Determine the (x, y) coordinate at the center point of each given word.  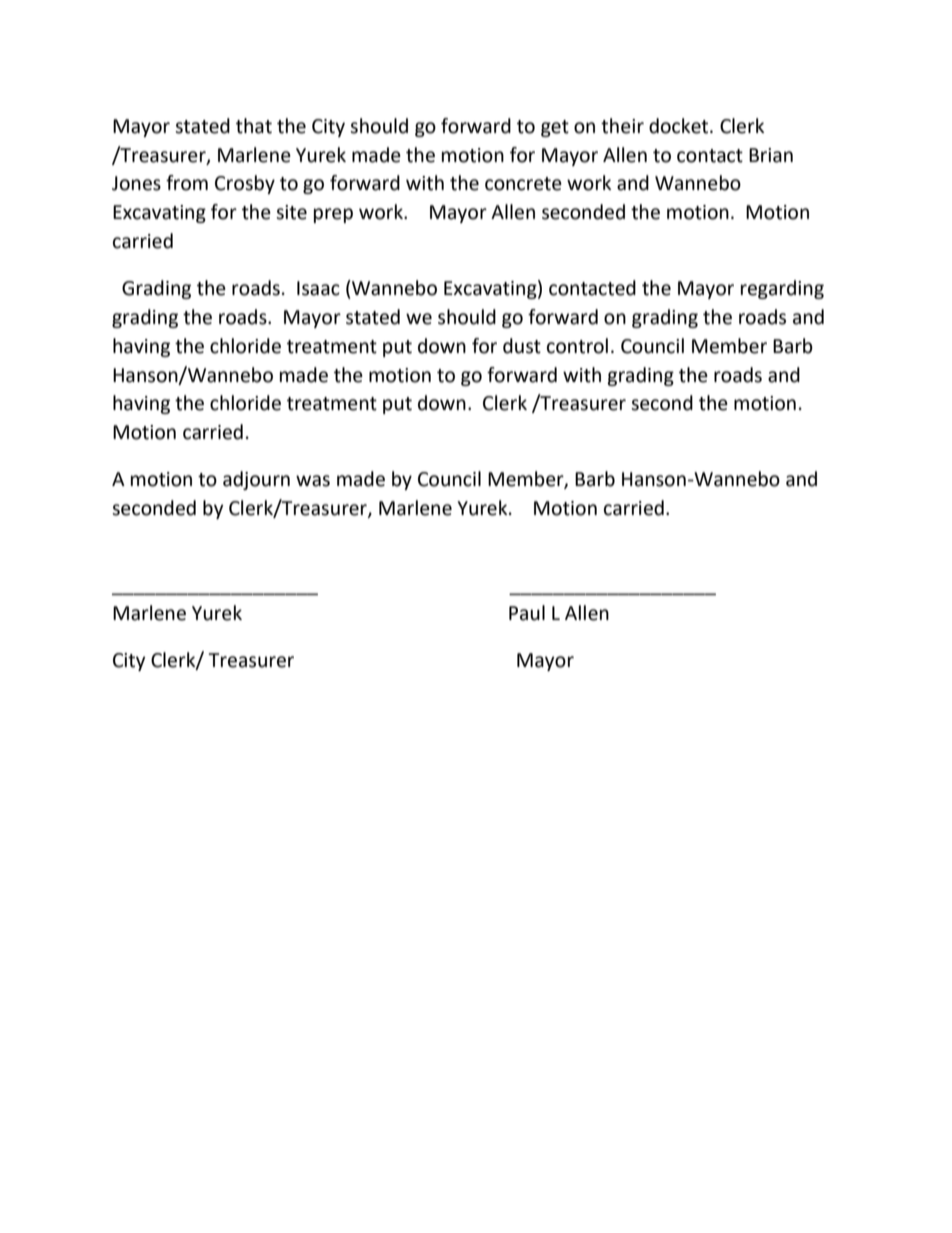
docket (680, 126)
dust (522, 346)
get (555, 128)
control (577, 346)
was (313, 481)
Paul (527, 613)
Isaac (318, 288)
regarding (782, 289)
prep (333, 215)
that (254, 126)
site (291, 212)
